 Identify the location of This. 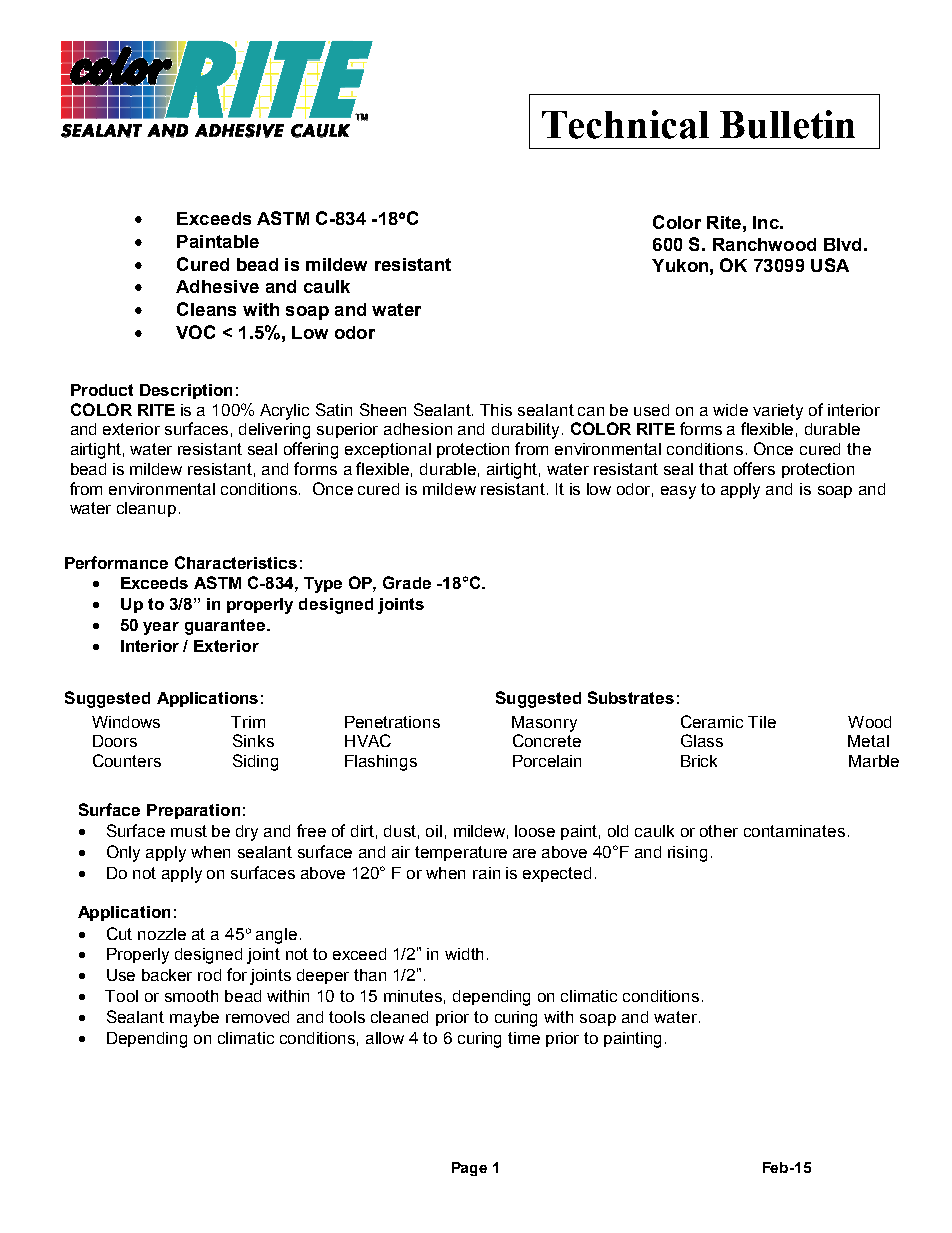
(496, 410).
